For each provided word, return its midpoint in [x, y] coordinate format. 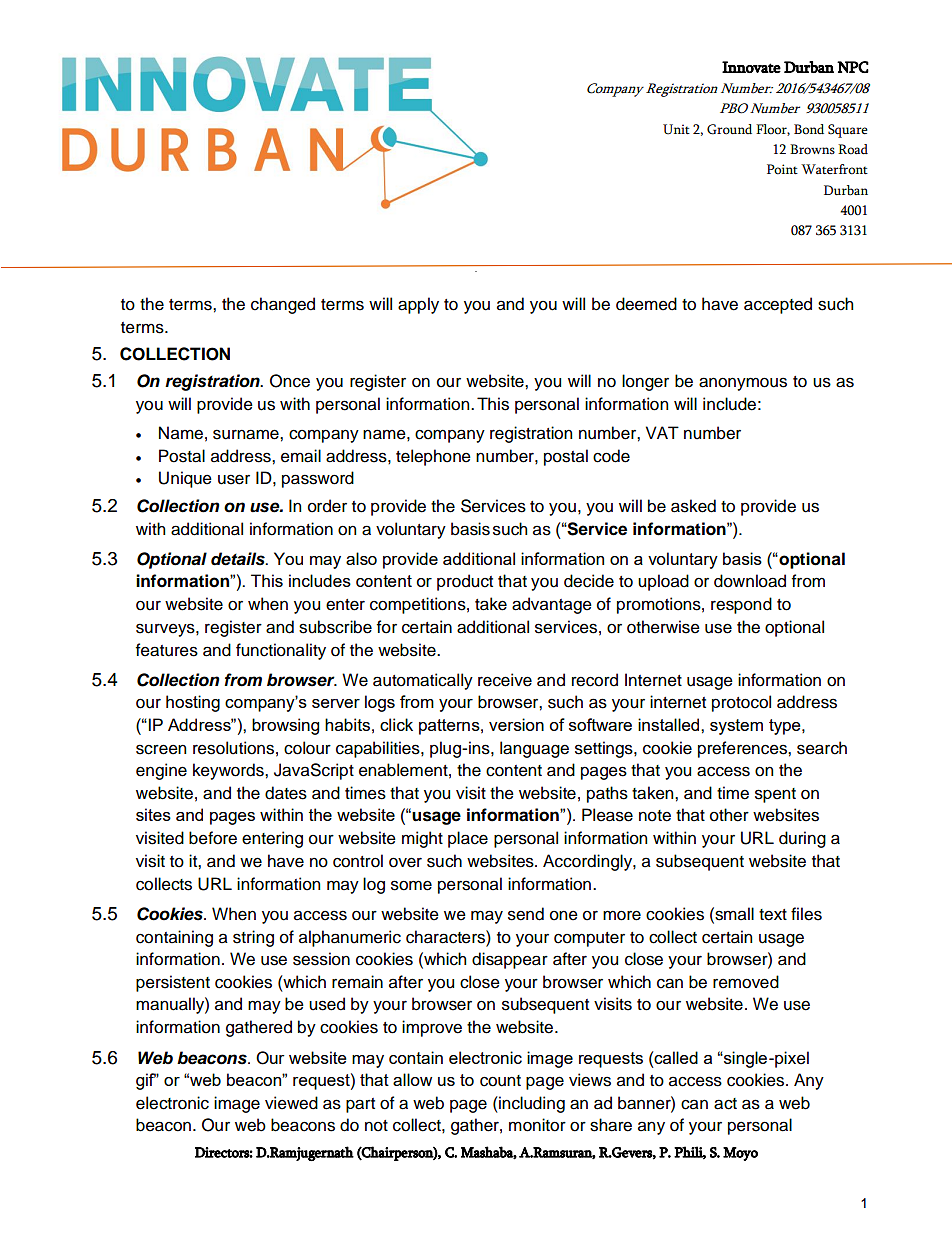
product [465, 582]
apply [418, 305]
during [802, 839]
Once [290, 381]
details [239, 559]
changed [283, 305]
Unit [676, 129]
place [468, 839]
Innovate [751, 67]
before [213, 838]
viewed [291, 1103]
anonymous [743, 384]
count [500, 1081]
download [750, 581]
